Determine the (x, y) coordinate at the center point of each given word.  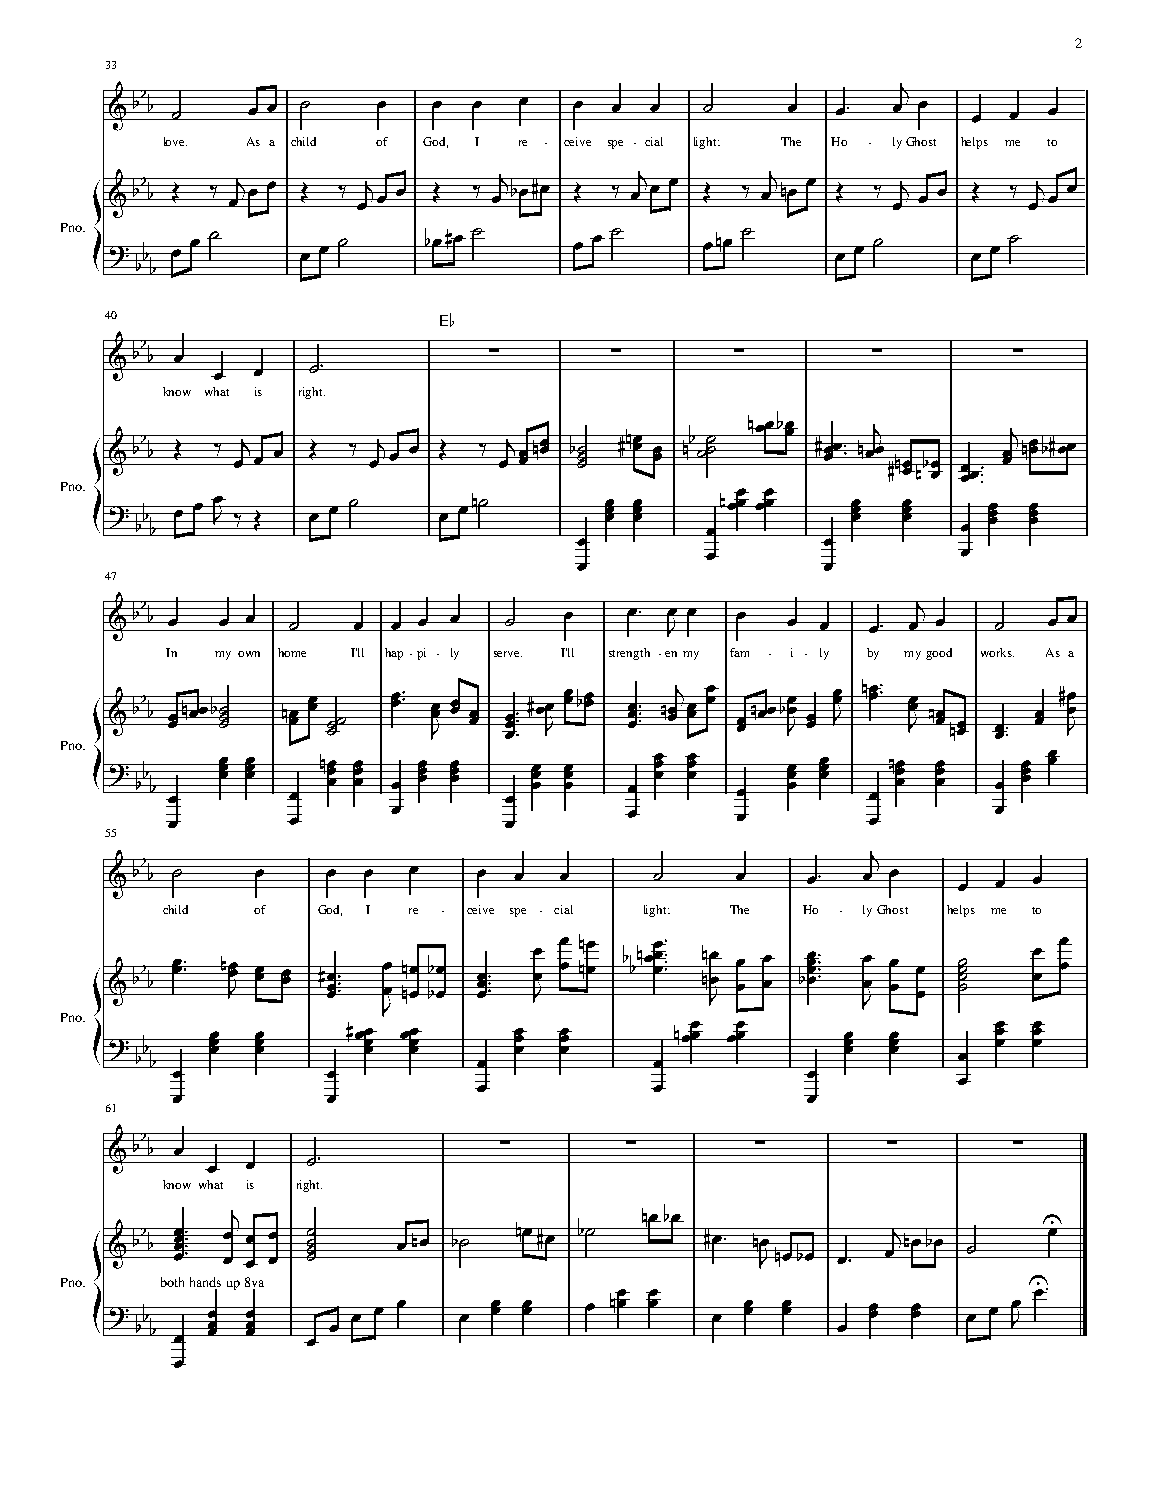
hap (394, 654)
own (249, 654)
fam (739, 652)
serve (508, 654)
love (175, 141)
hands (205, 1282)
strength (629, 654)
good (939, 654)
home (292, 652)
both (172, 1282)
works (997, 652)
